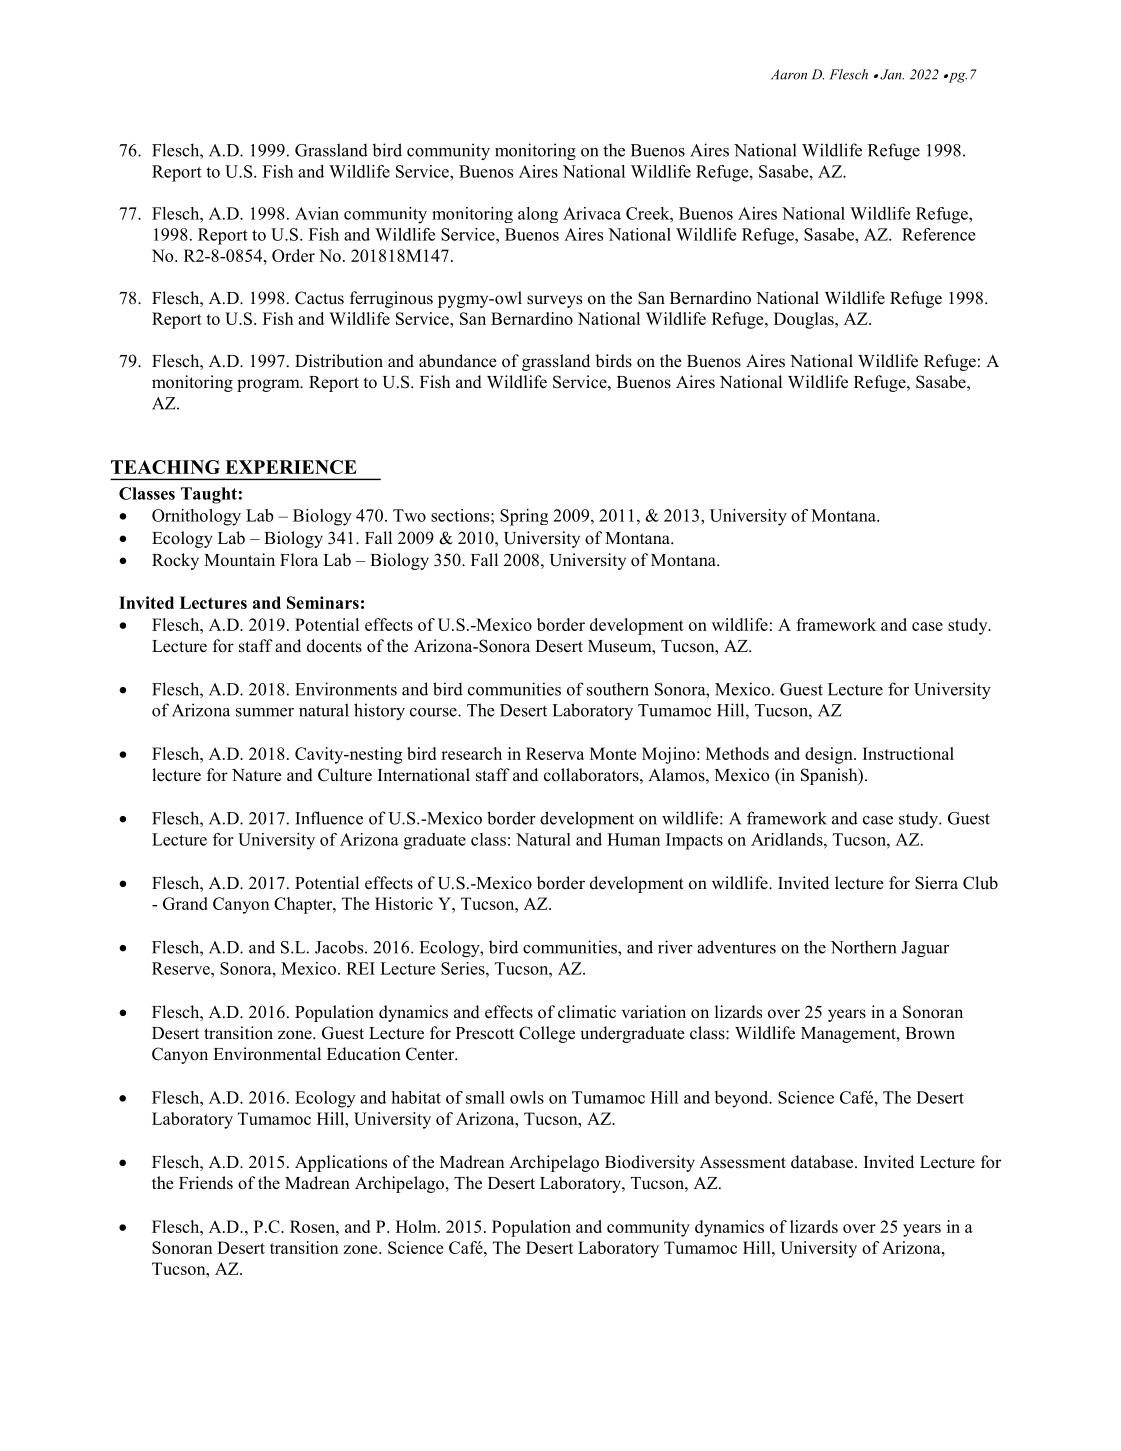  I want to click on Chapter, so click(304, 905).
